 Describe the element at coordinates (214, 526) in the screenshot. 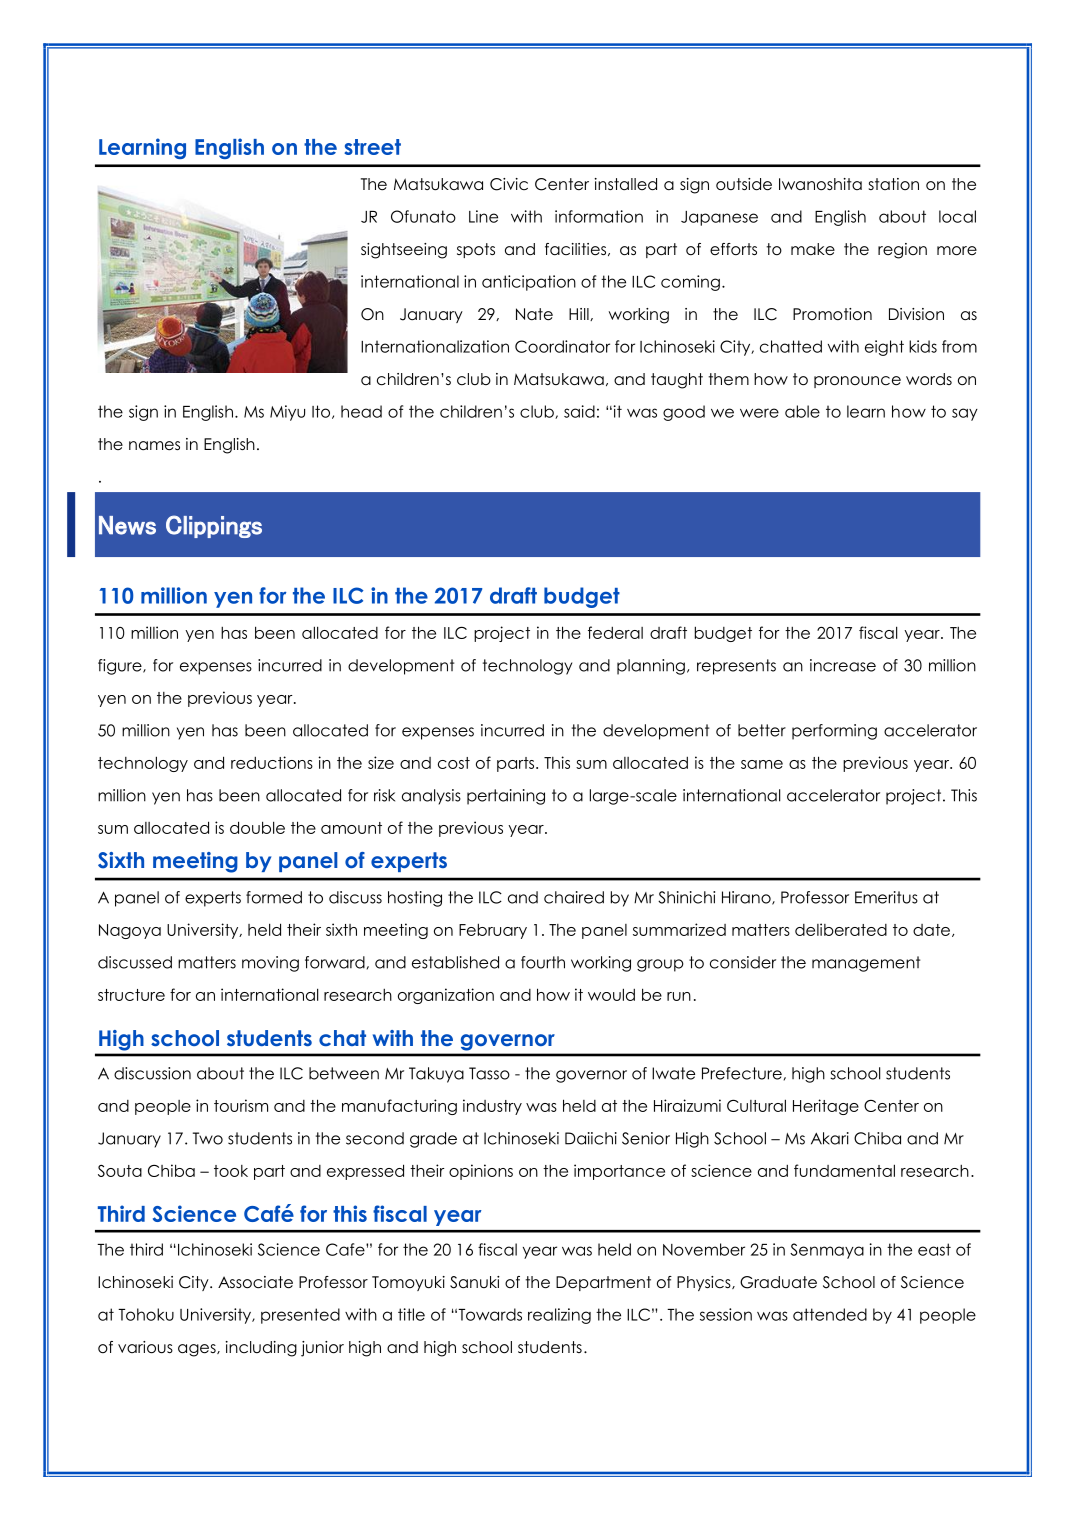

I see `Clippings` at that location.
